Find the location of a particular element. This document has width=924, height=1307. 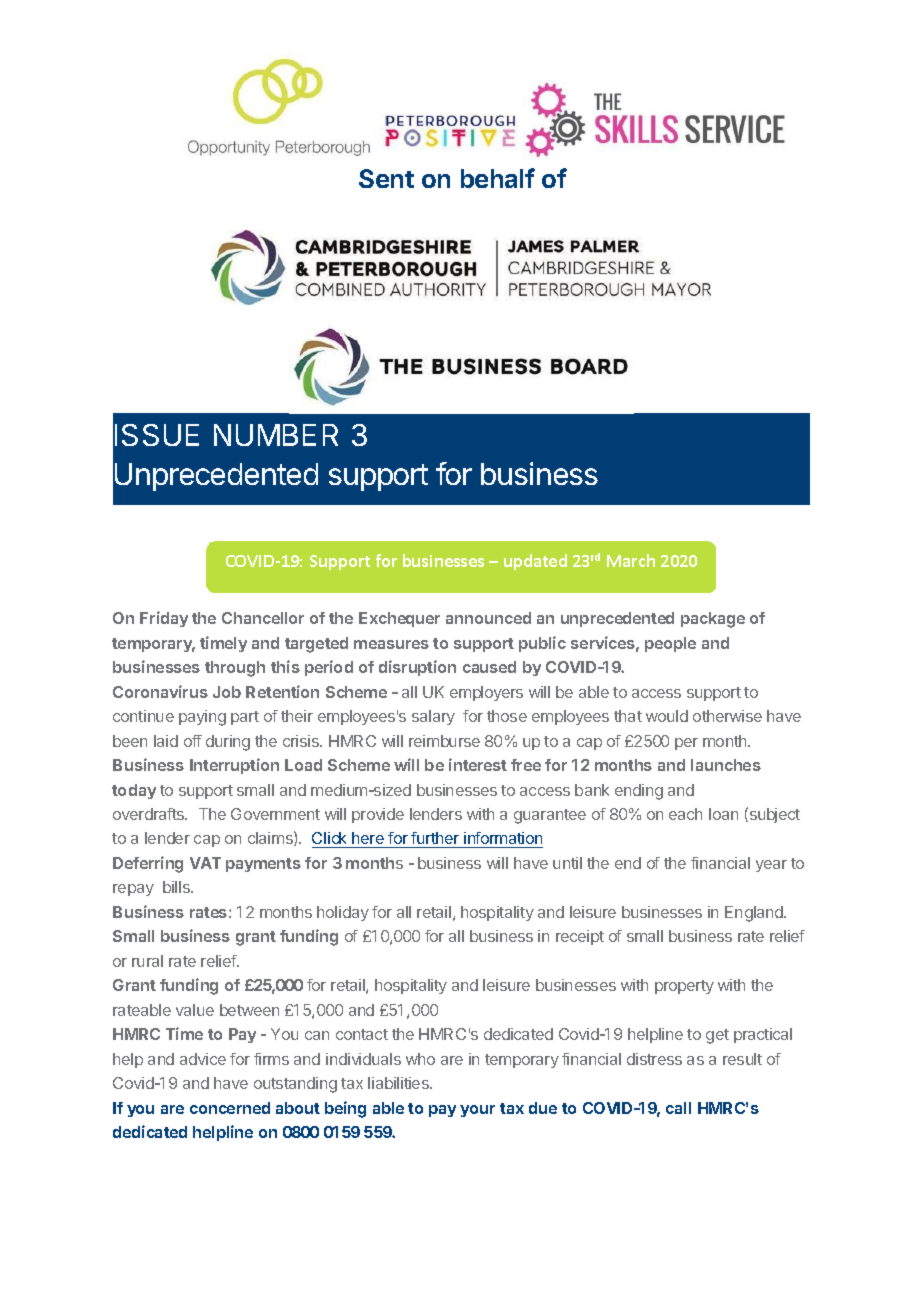

disruption is located at coordinates (417, 668).
